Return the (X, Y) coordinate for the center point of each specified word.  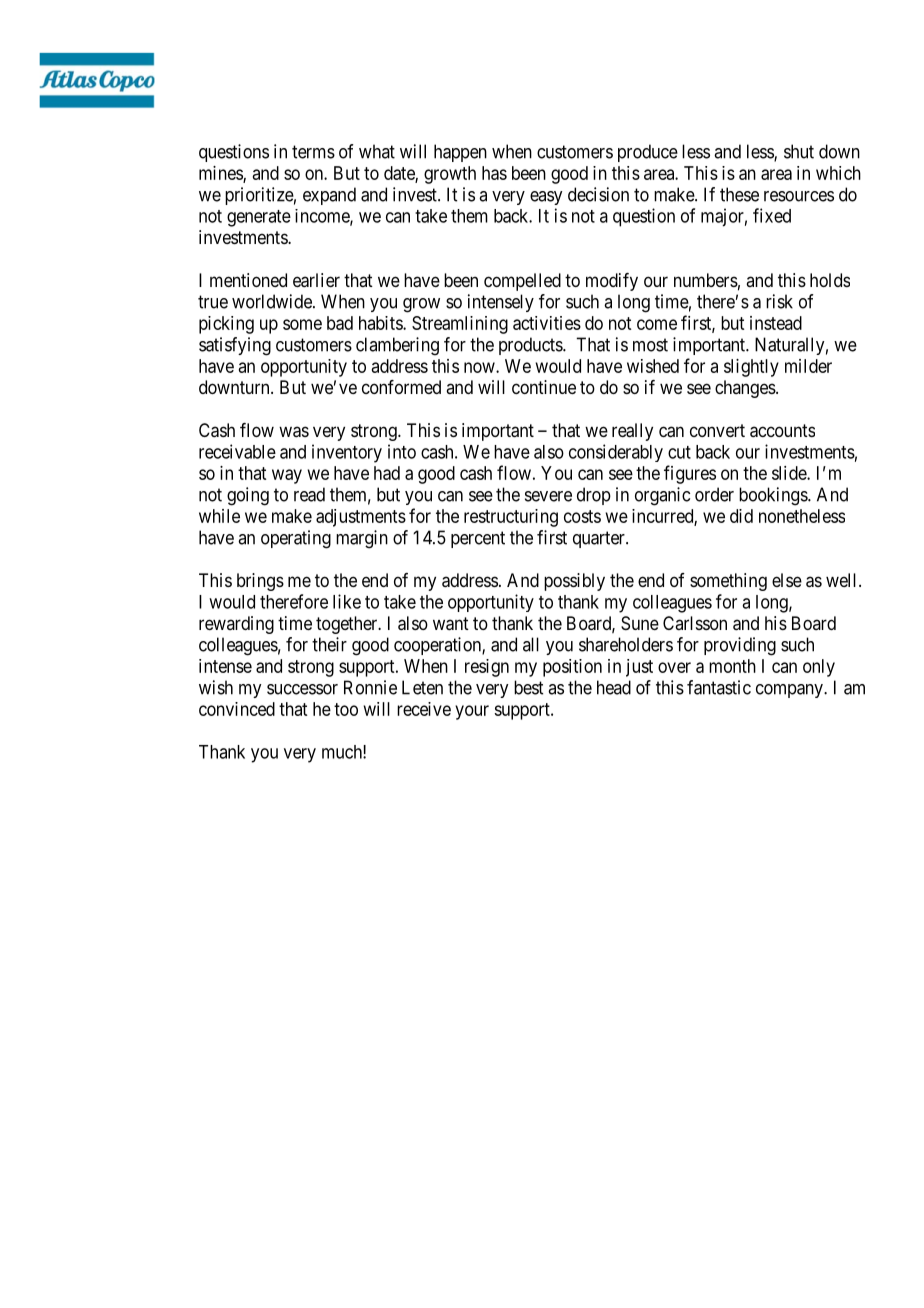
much (343, 752)
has (494, 173)
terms (313, 152)
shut (799, 151)
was (294, 432)
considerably (616, 453)
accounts (782, 431)
